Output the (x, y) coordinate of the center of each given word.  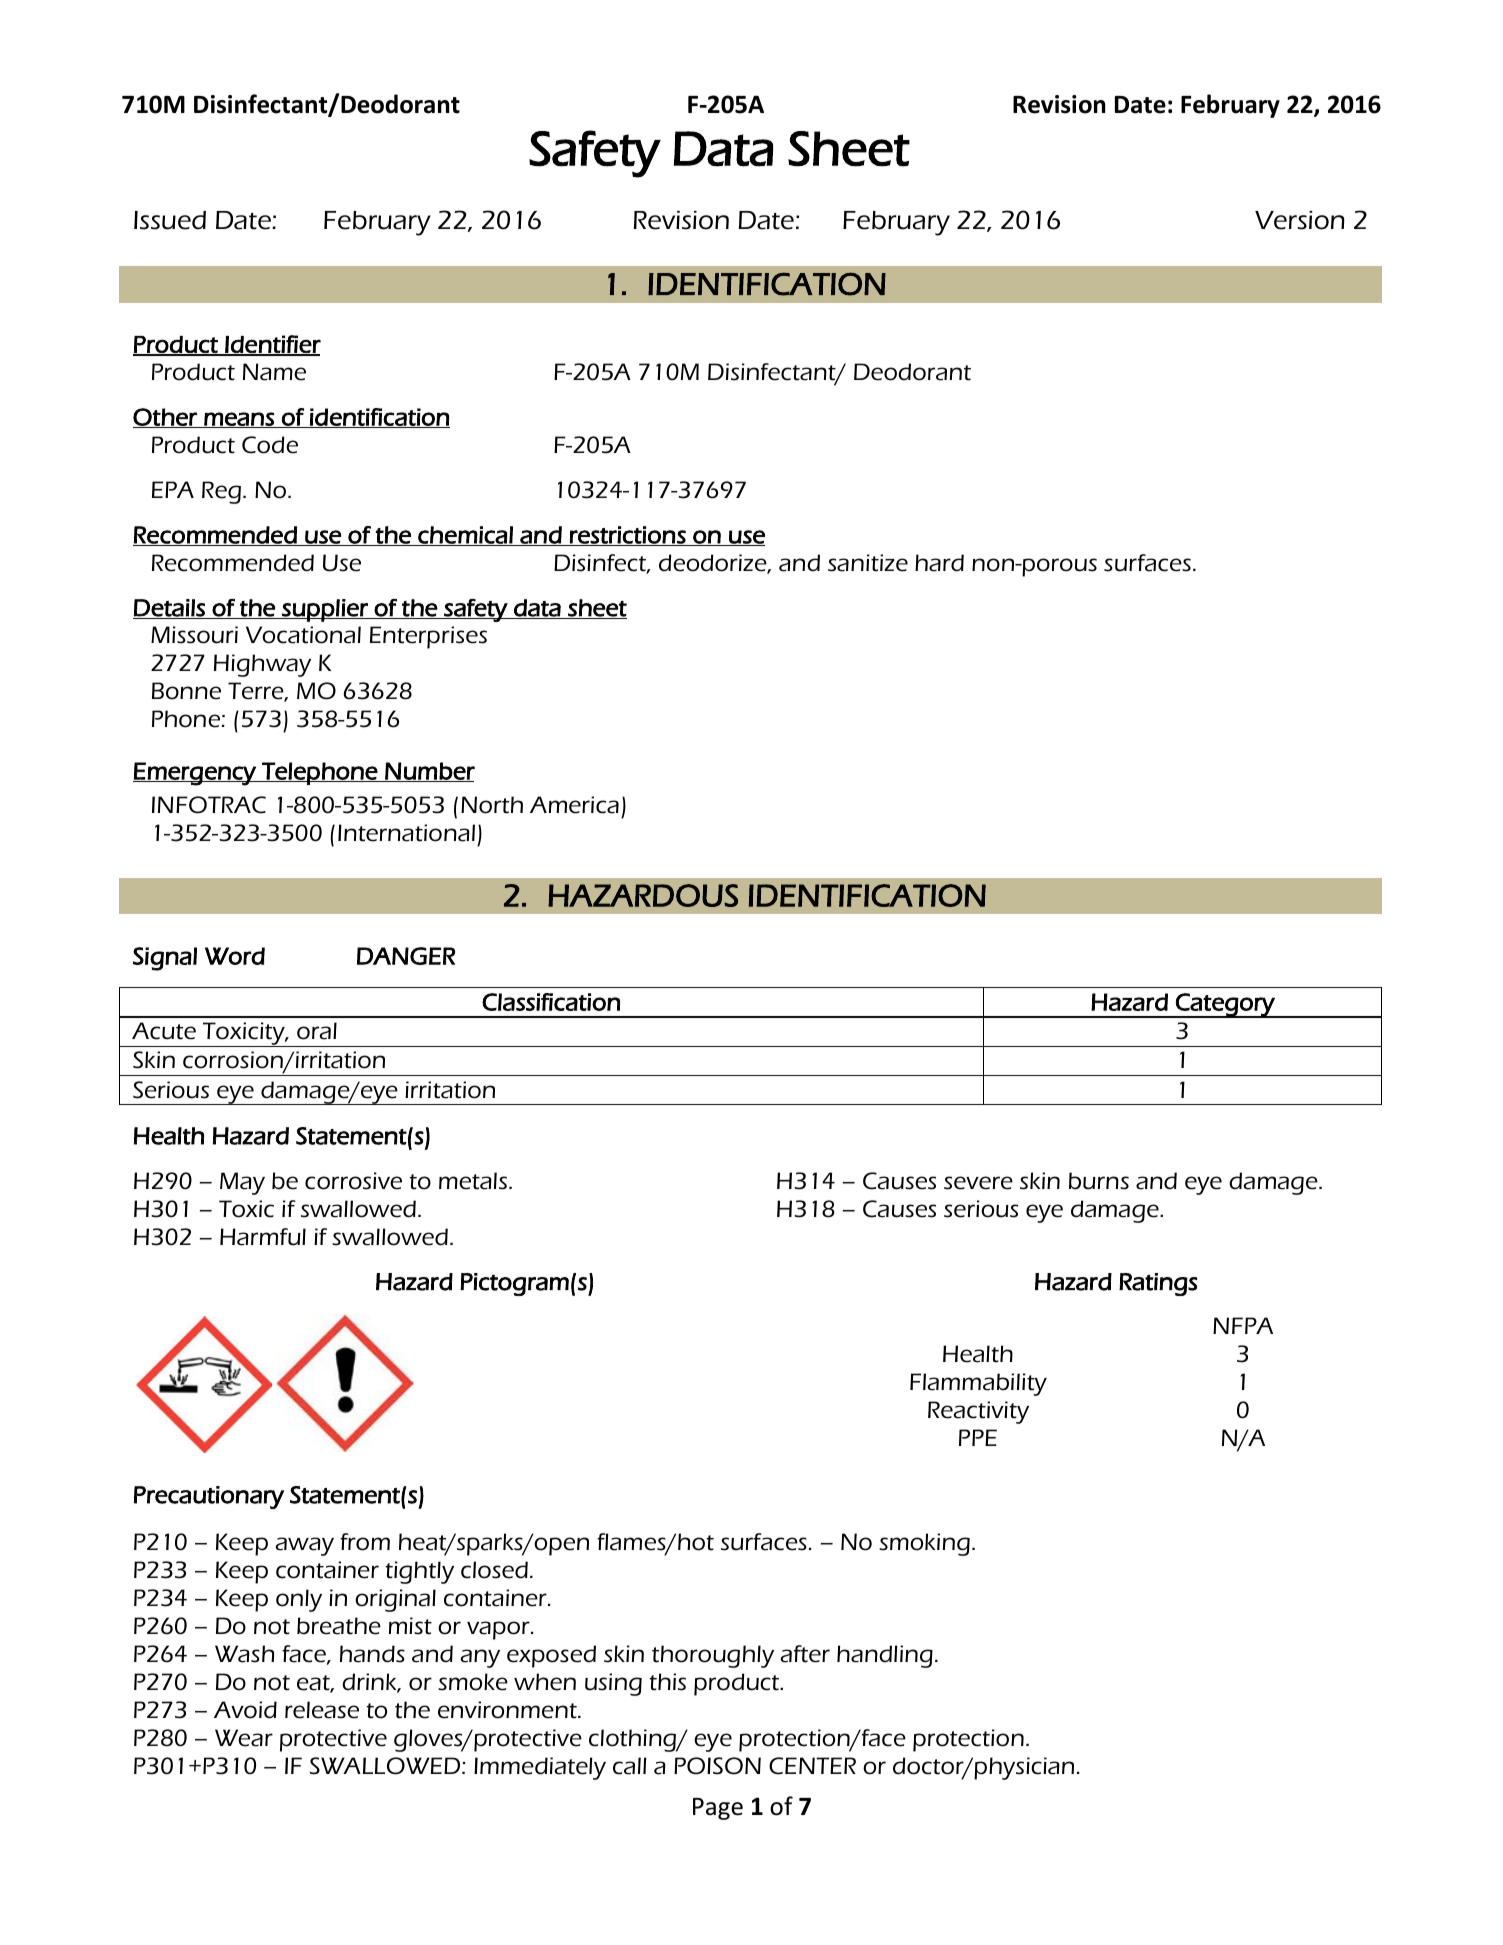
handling (885, 1656)
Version (1300, 220)
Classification (551, 1002)
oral (317, 1031)
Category (1225, 1005)
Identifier (272, 345)
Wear (244, 1738)
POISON (717, 1766)
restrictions (628, 536)
